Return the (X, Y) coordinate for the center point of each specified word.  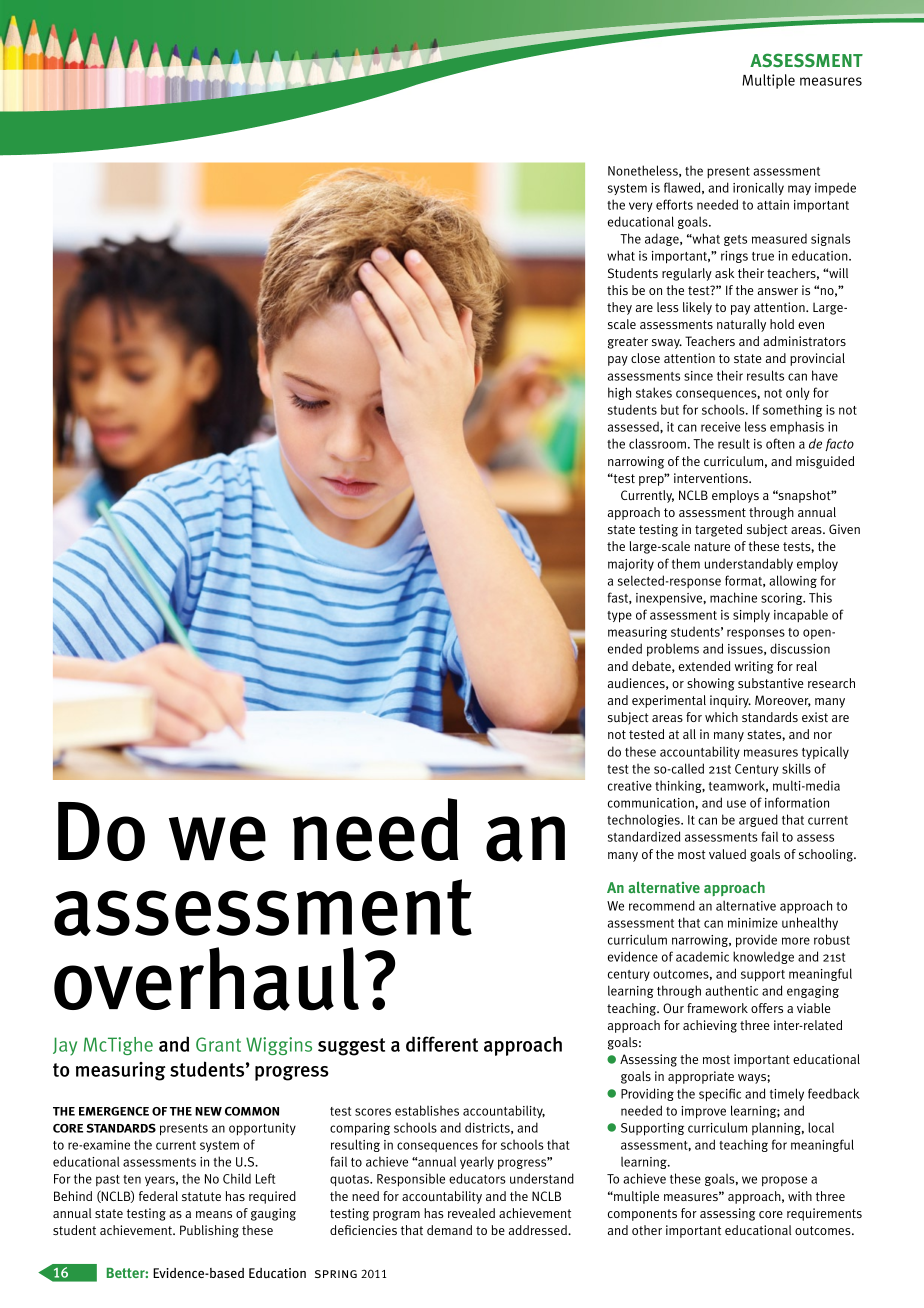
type (619, 617)
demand (449, 1230)
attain (773, 205)
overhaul (206, 979)
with (800, 1196)
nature (712, 547)
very (641, 207)
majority (631, 565)
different (442, 1044)
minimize (753, 923)
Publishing (209, 1231)
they (619, 308)
